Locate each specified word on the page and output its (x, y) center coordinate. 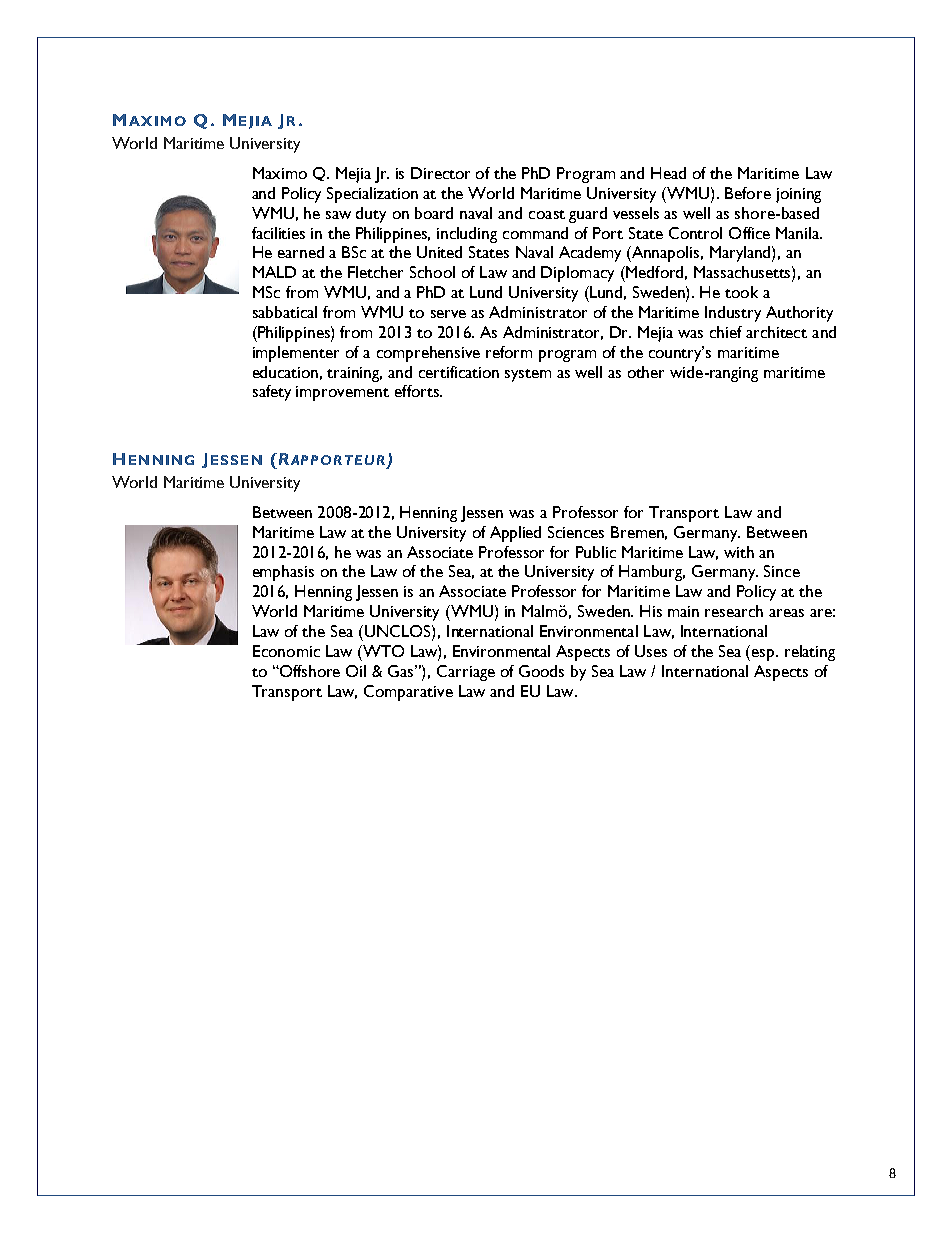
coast (547, 214)
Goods (541, 671)
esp (764, 655)
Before (748, 193)
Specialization (372, 195)
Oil (356, 671)
